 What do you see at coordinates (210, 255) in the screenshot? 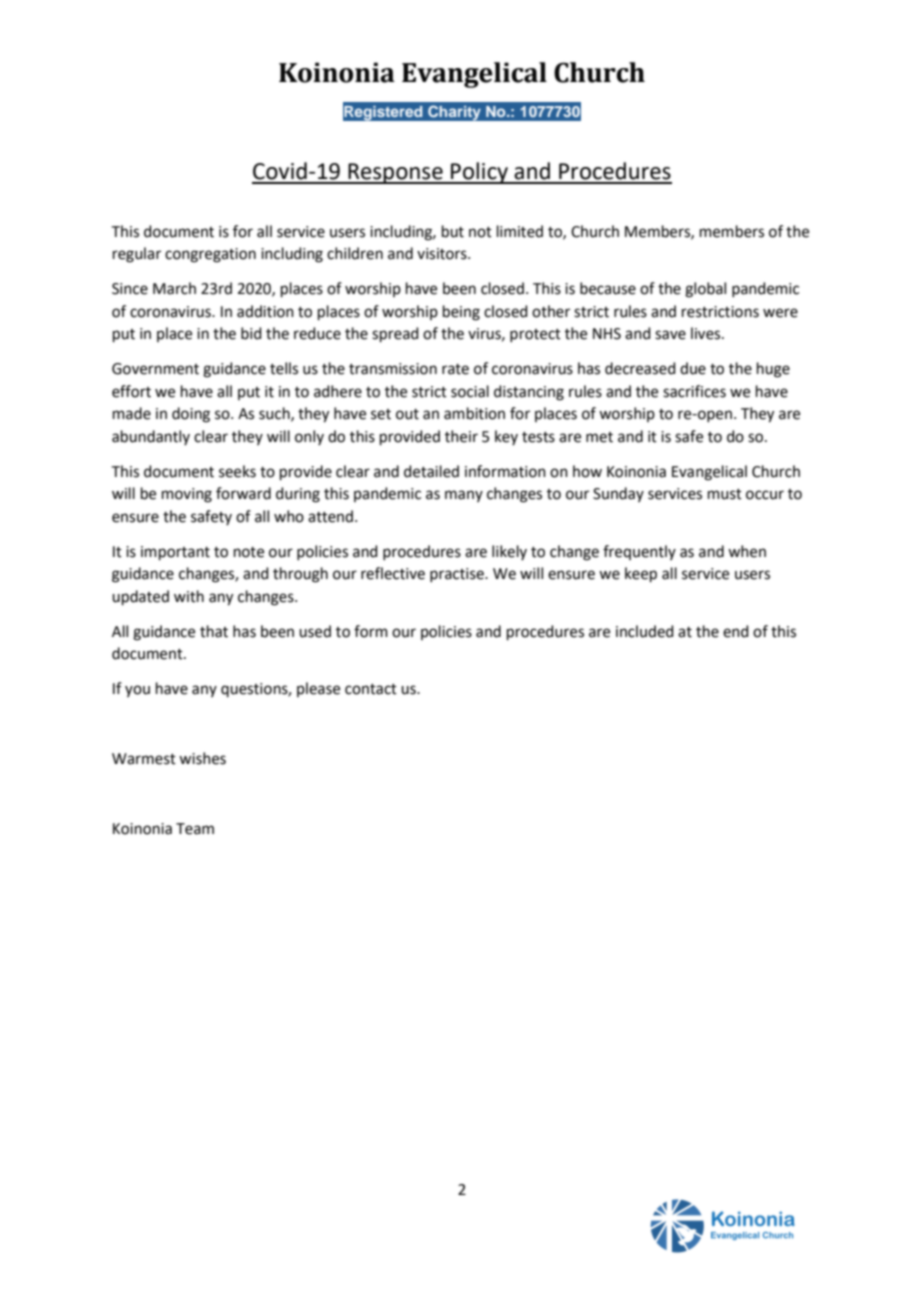
I see `congregation` at bounding box center [210, 255].
